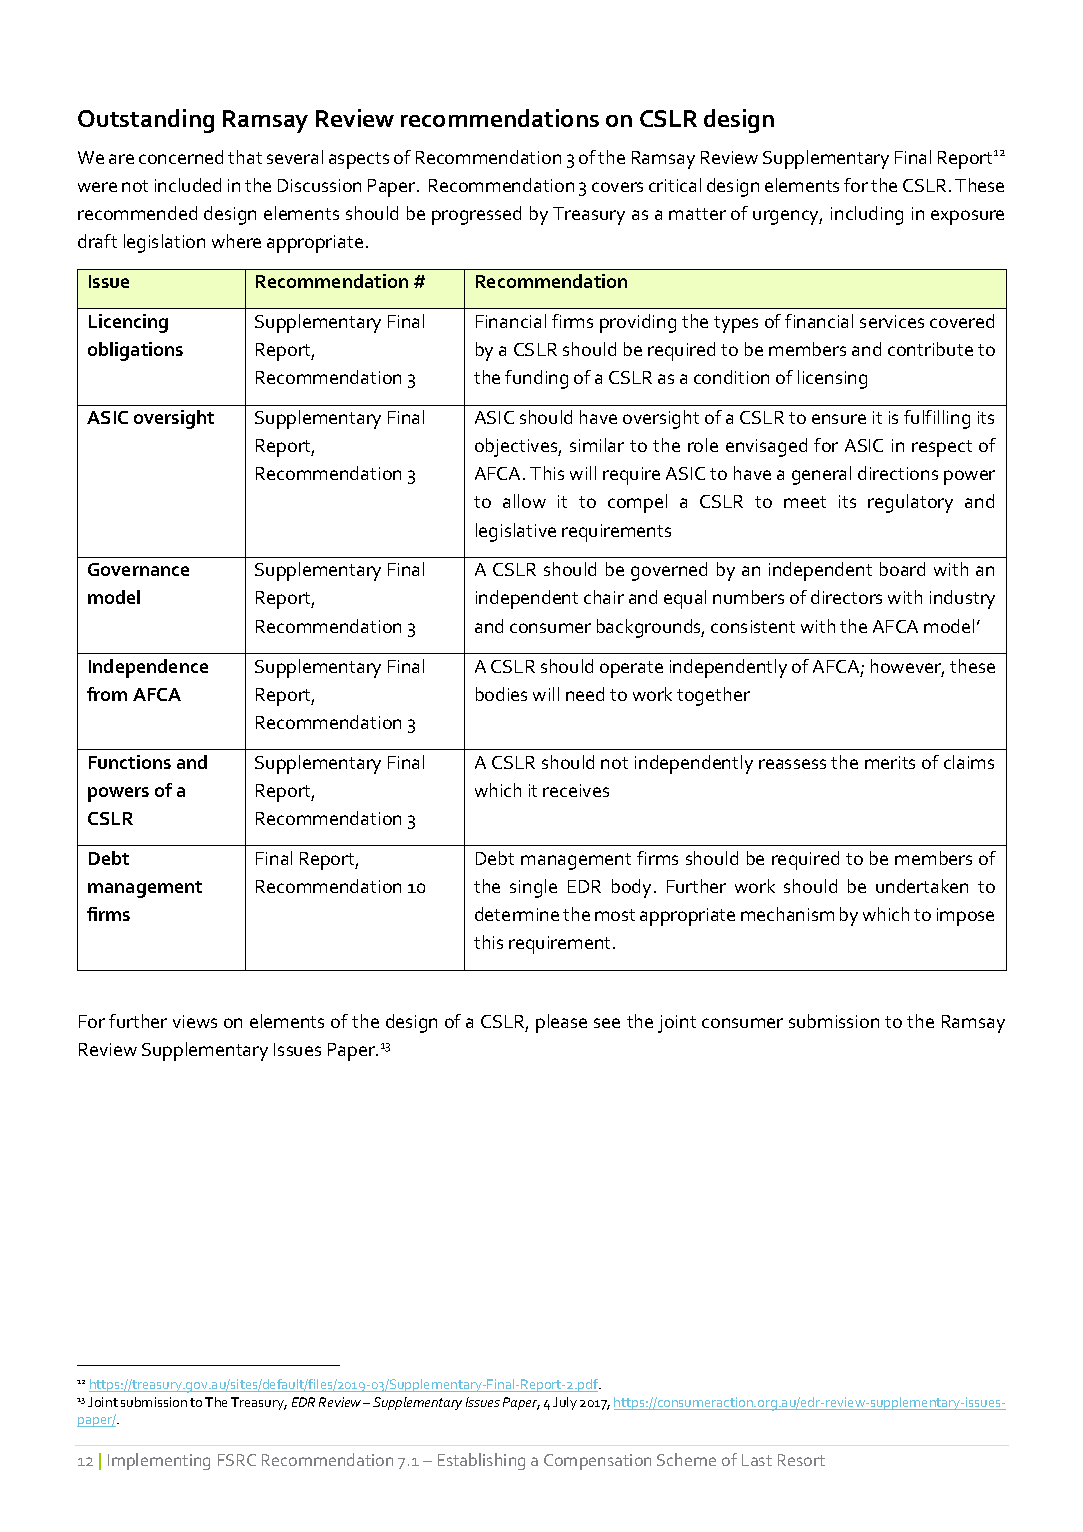  I want to click on concerned, so click(181, 157).
